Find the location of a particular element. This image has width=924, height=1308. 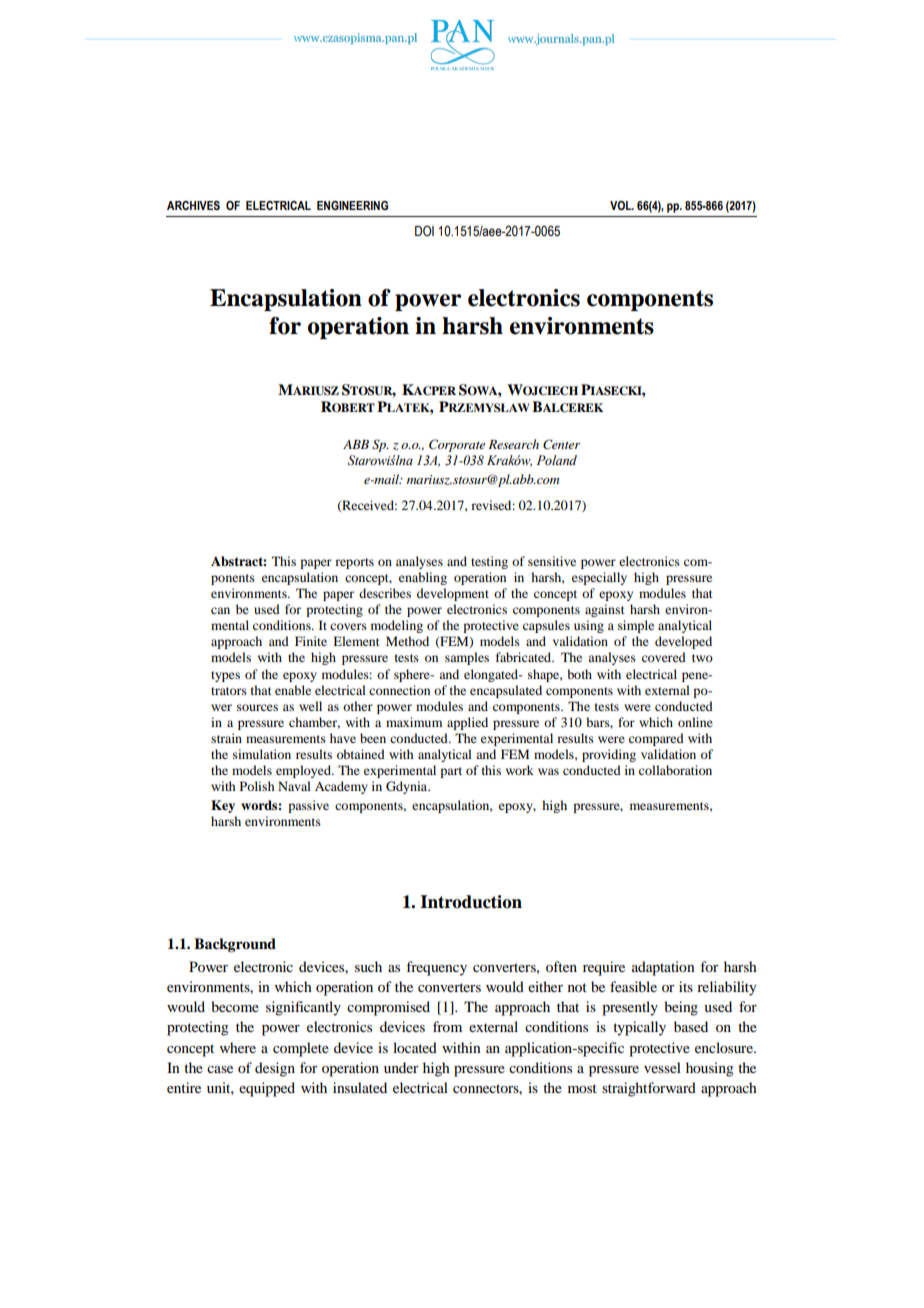

Introduction is located at coordinates (471, 902).
